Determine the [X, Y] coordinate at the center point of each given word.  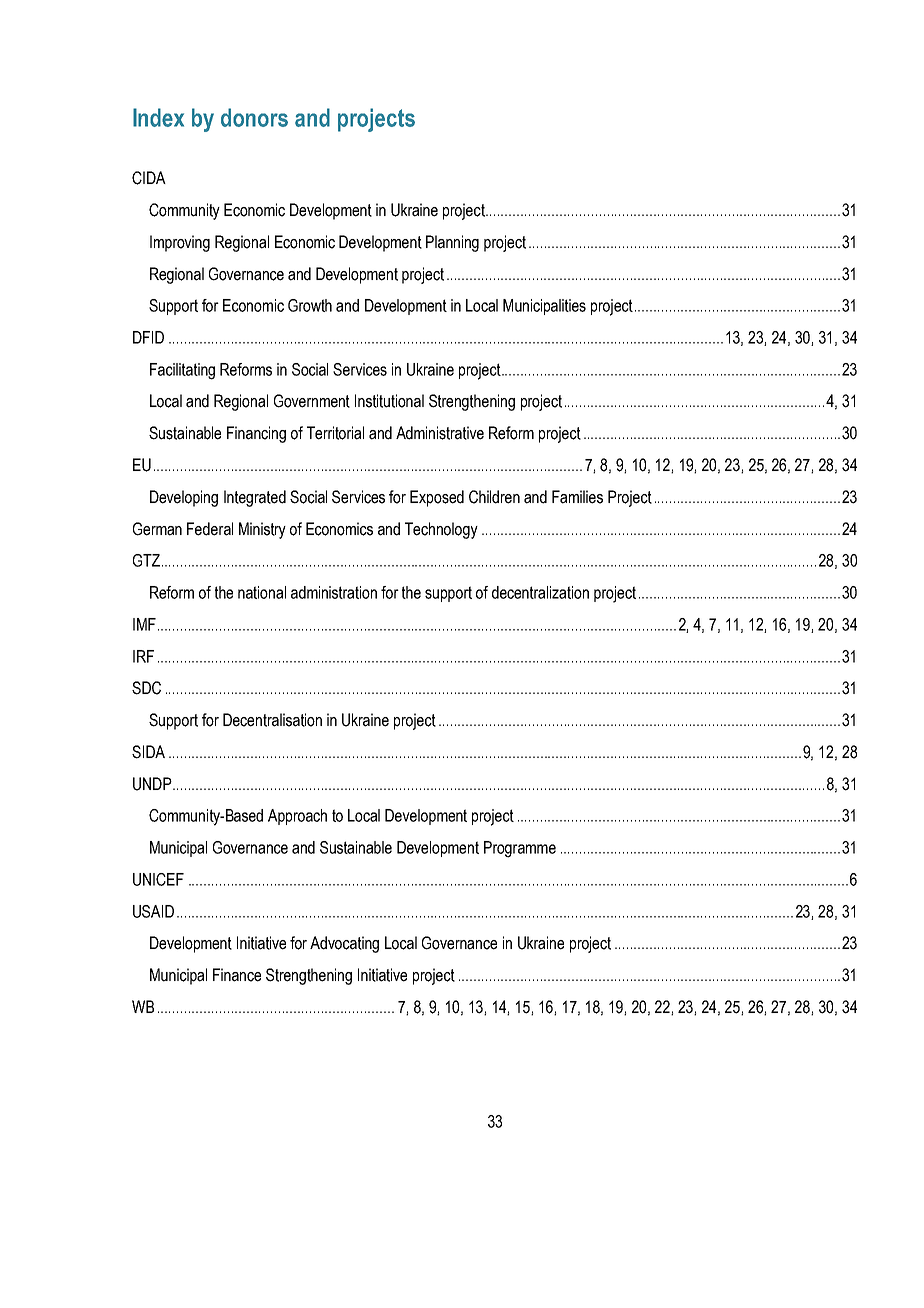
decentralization [540, 592]
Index [158, 117]
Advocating [344, 944]
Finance [237, 975]
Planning [452, 243]
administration [334, 592]
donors [254, 117]
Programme [520, 849]
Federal [210, 529]
